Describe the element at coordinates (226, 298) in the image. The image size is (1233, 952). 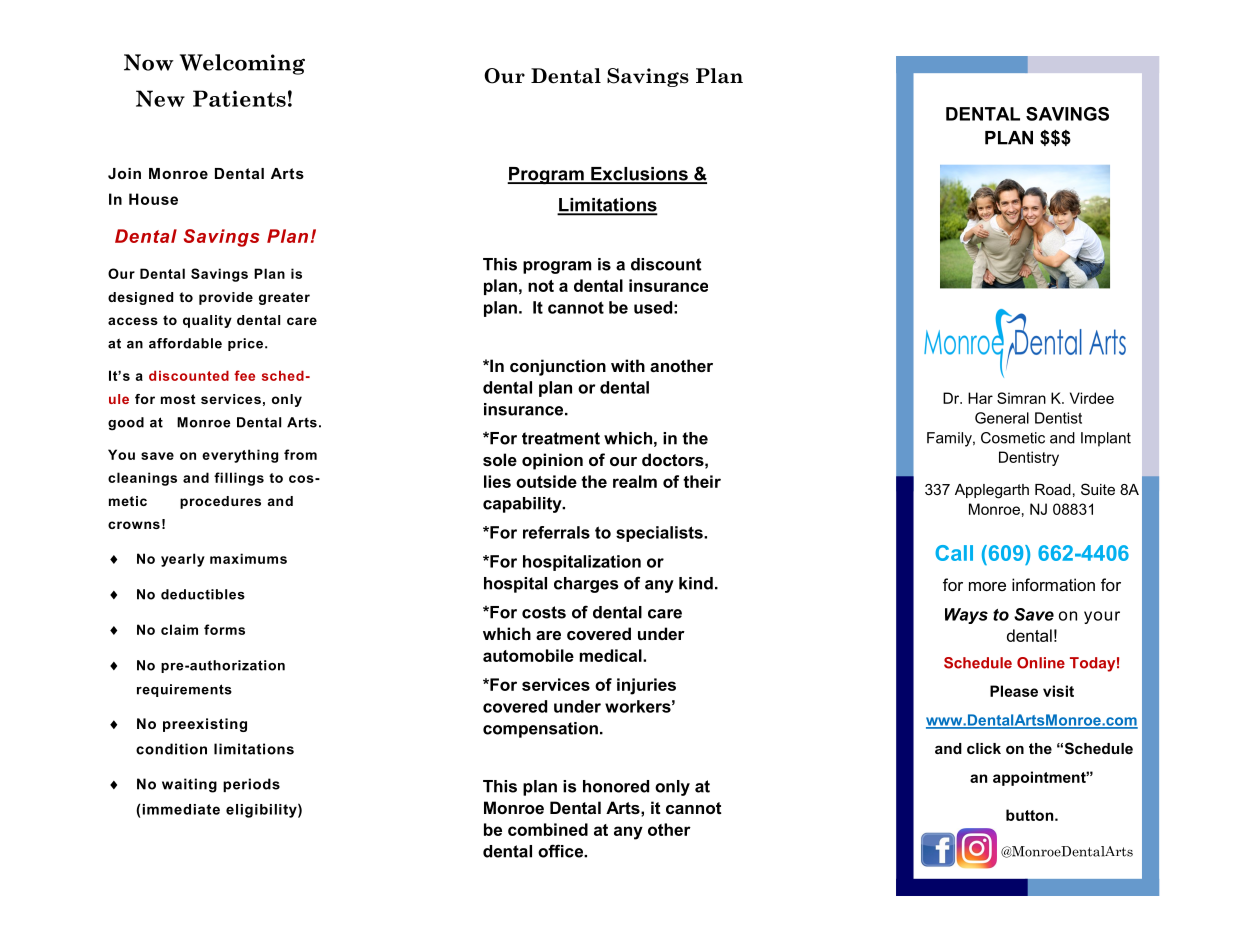
I see `provide` at that location.
